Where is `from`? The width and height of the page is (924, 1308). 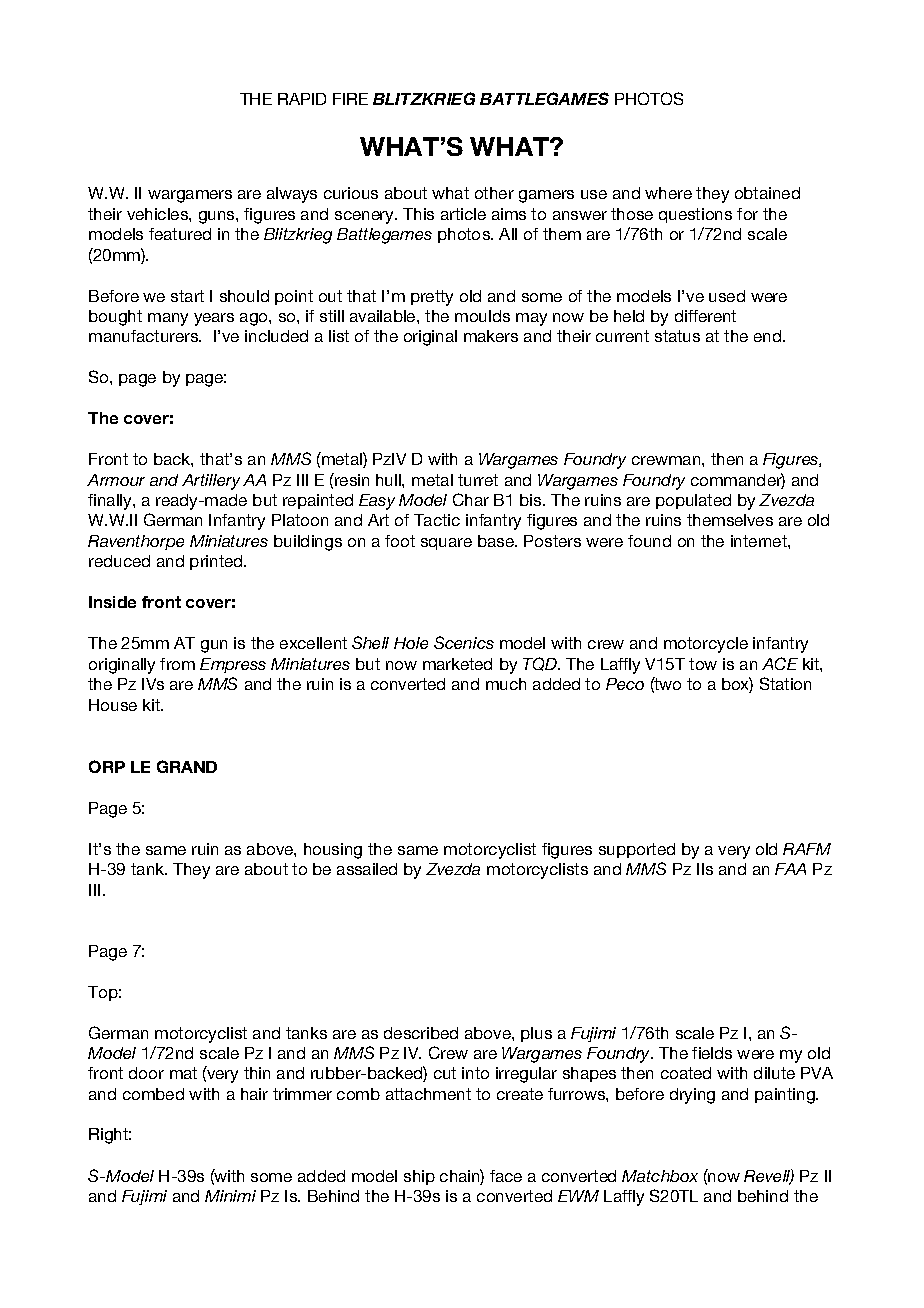
from is located at coordinates (177, 664).
